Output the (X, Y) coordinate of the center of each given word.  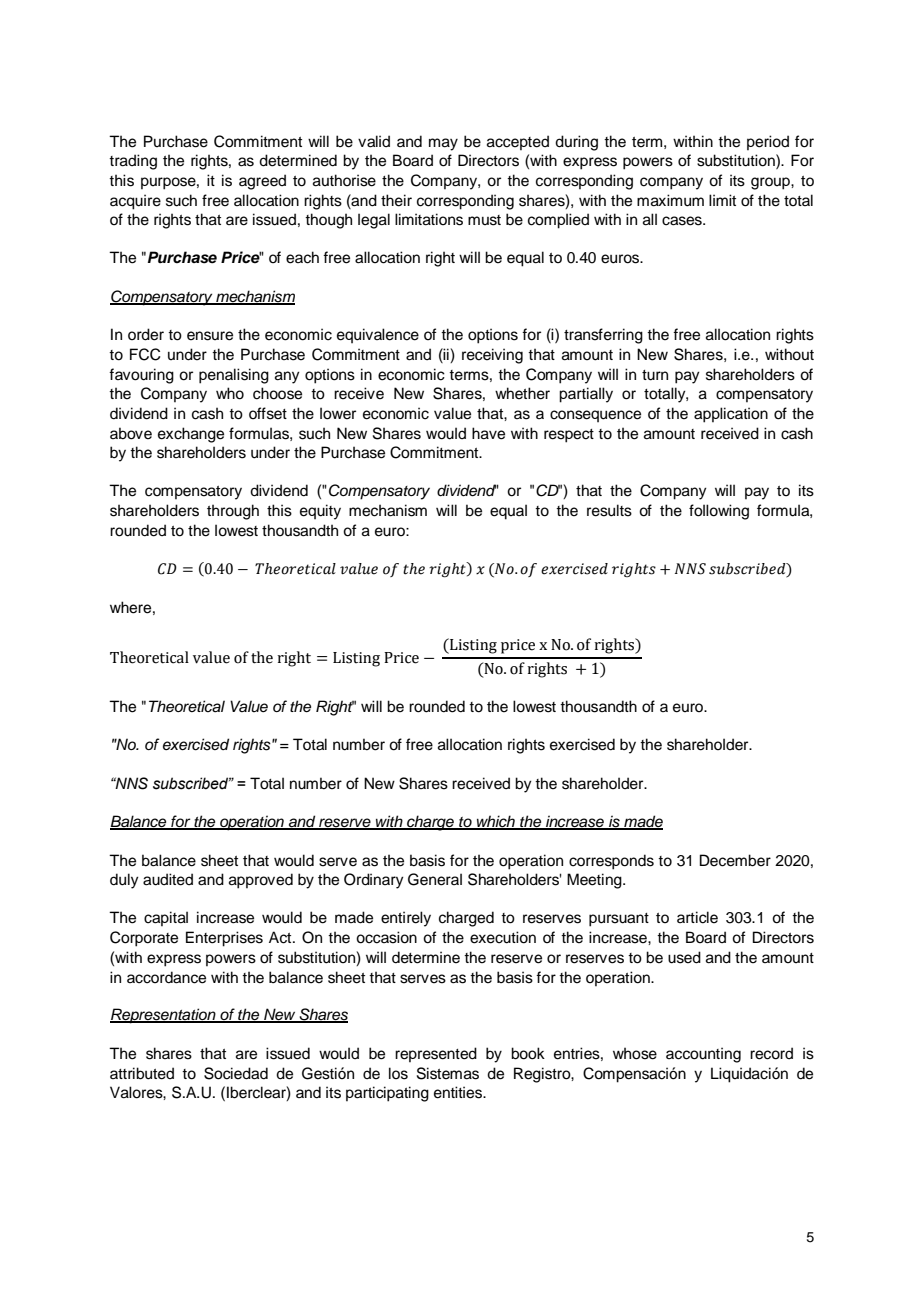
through (233, 512)
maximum (670, 200)
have (488, 433)
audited (168, 879)
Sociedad (236, 1073)
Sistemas (448, 1073)
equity (320, 512)
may (443, 144)
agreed (262, 182)
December (735, 860)
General (435, 879)
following (719, 512)
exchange (191, 435)
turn (655, 375)
